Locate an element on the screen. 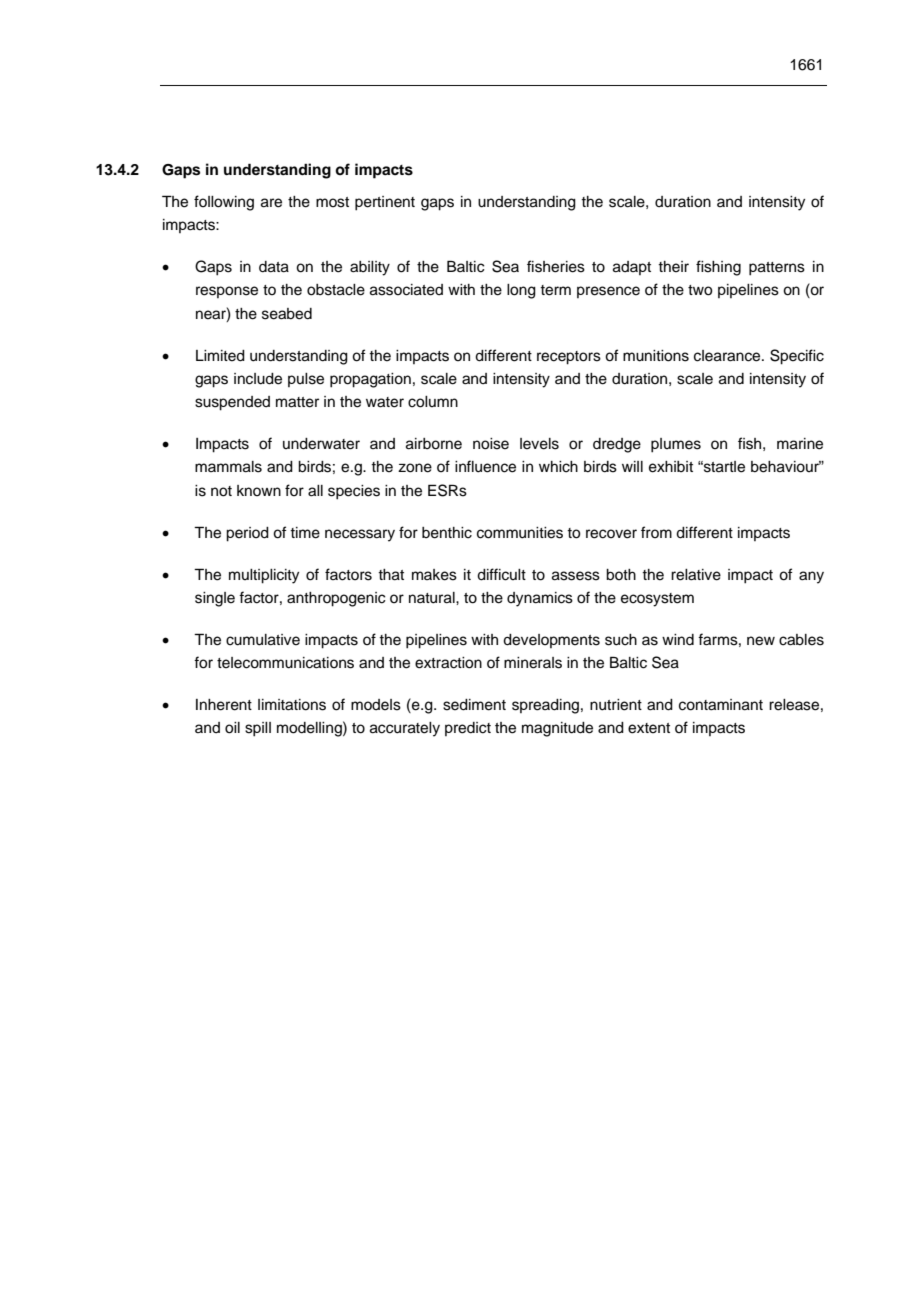 This screenshot has height=1308, width=924. noise is located at coordinates (491, 444).
